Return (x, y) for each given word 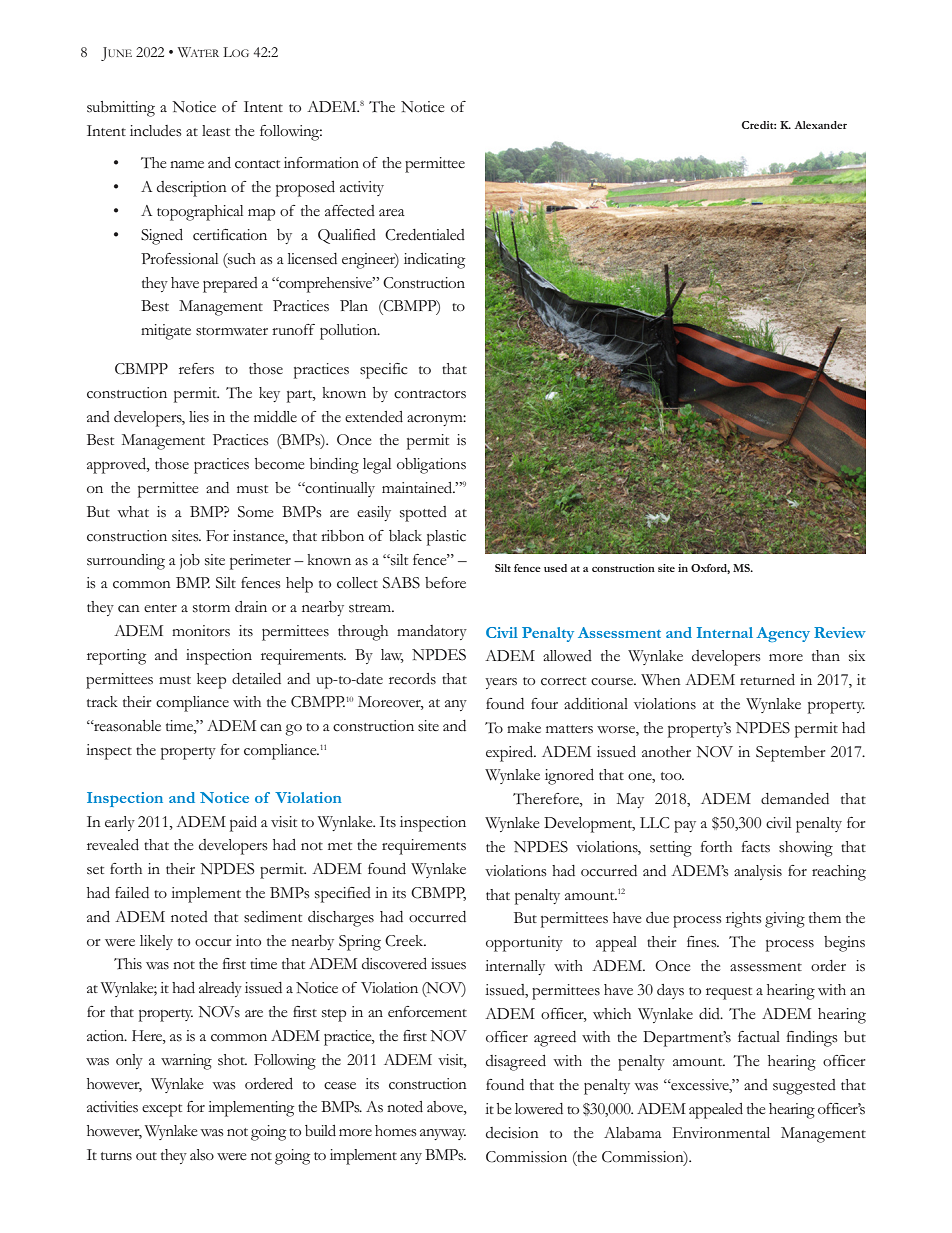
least (216, 131)
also (202, 1155)
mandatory (432, 632)
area (392, 212)
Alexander (820, 125)
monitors (201, 631)
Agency (783, 634)
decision (512, 1133)
